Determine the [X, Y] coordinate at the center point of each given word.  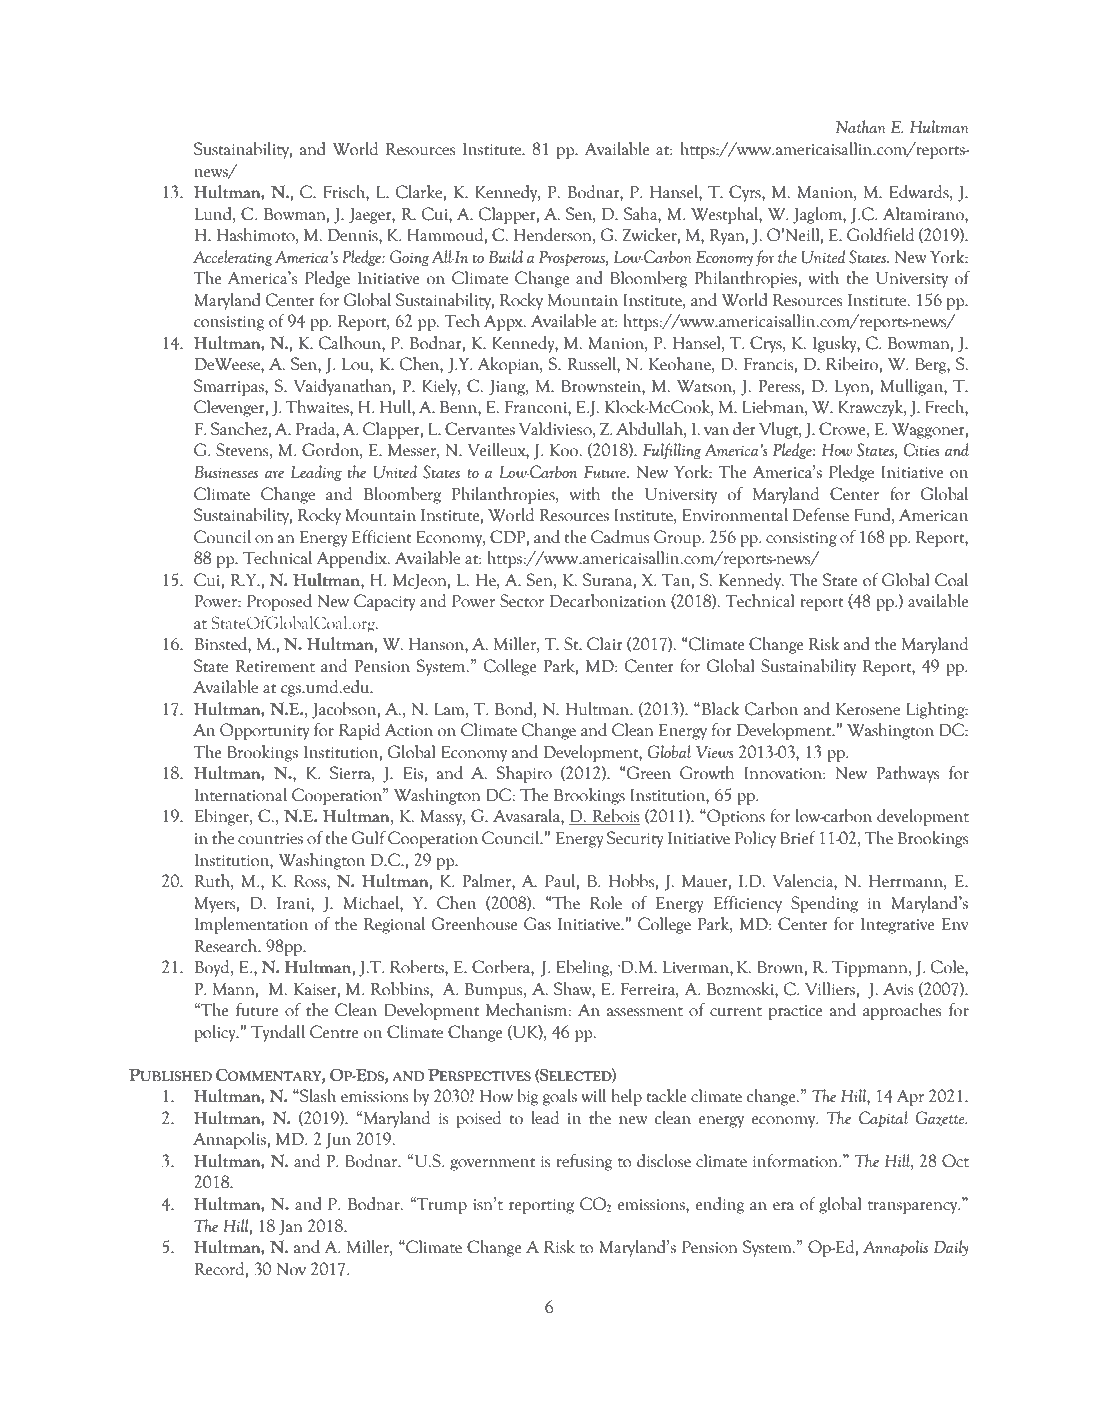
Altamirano [924, 214]
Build [506, 256]
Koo [565, 450]
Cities [922, 450]
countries [270, 839]
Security [635, 839]
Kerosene [868, 709]
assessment [645, 1012]
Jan [290, 1228]
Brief [798, 838]
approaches [902, 1011]
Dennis [354, 235]
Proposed [279, 602]
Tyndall [278, 1033]
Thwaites [318, 407]
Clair [605, 644]
